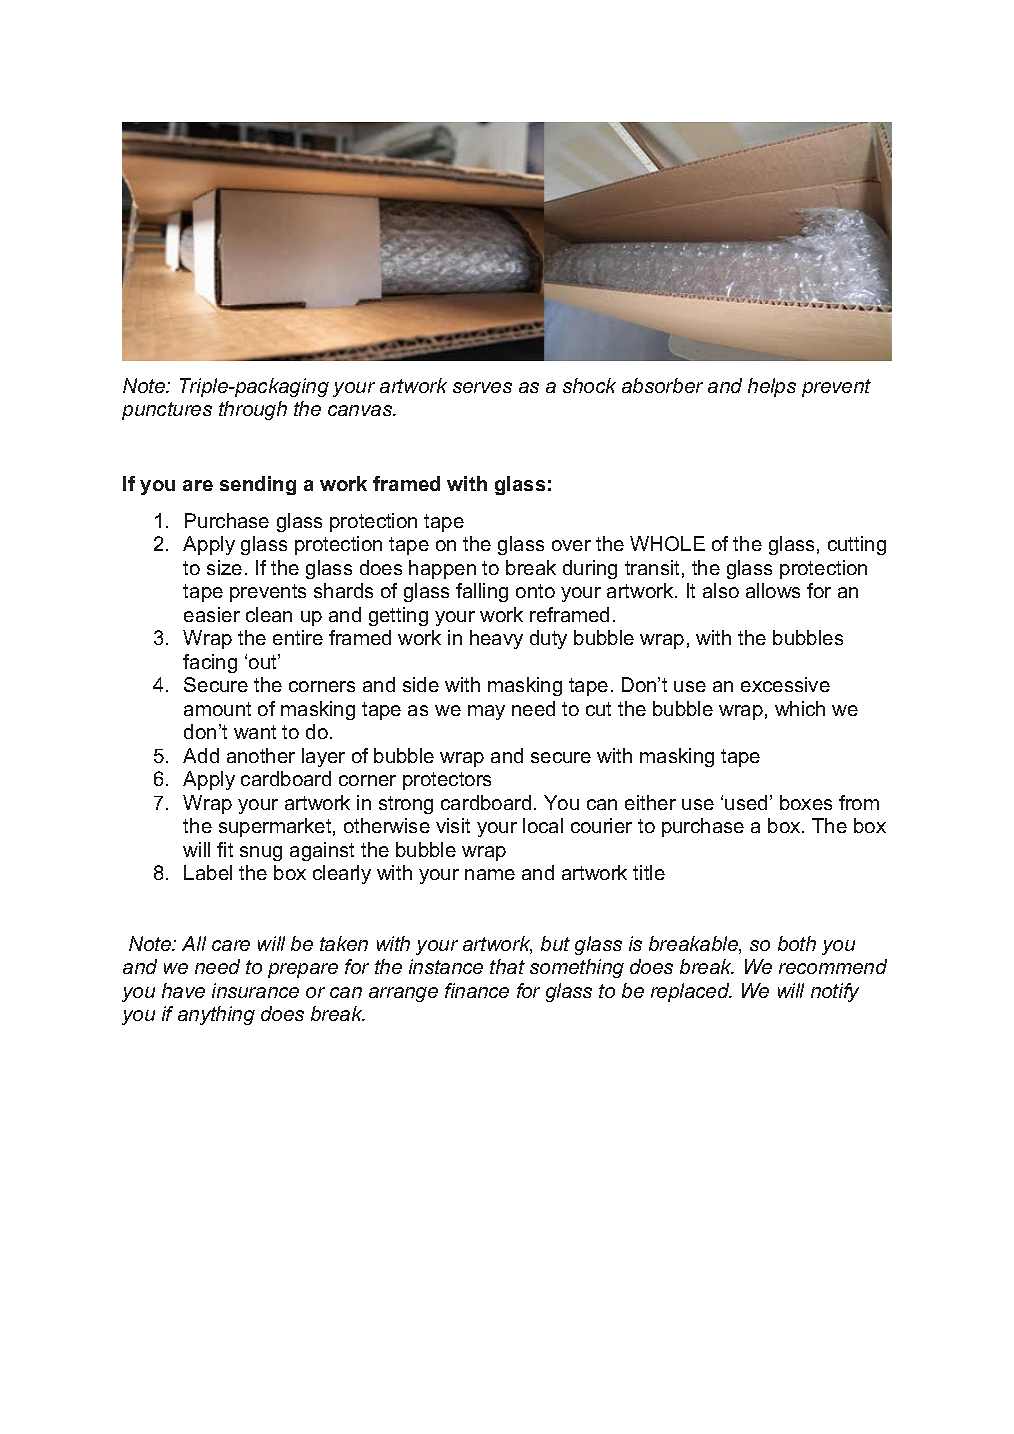  Describe the element at coordinates (800, 708) in the page. I see `which` at that location.
